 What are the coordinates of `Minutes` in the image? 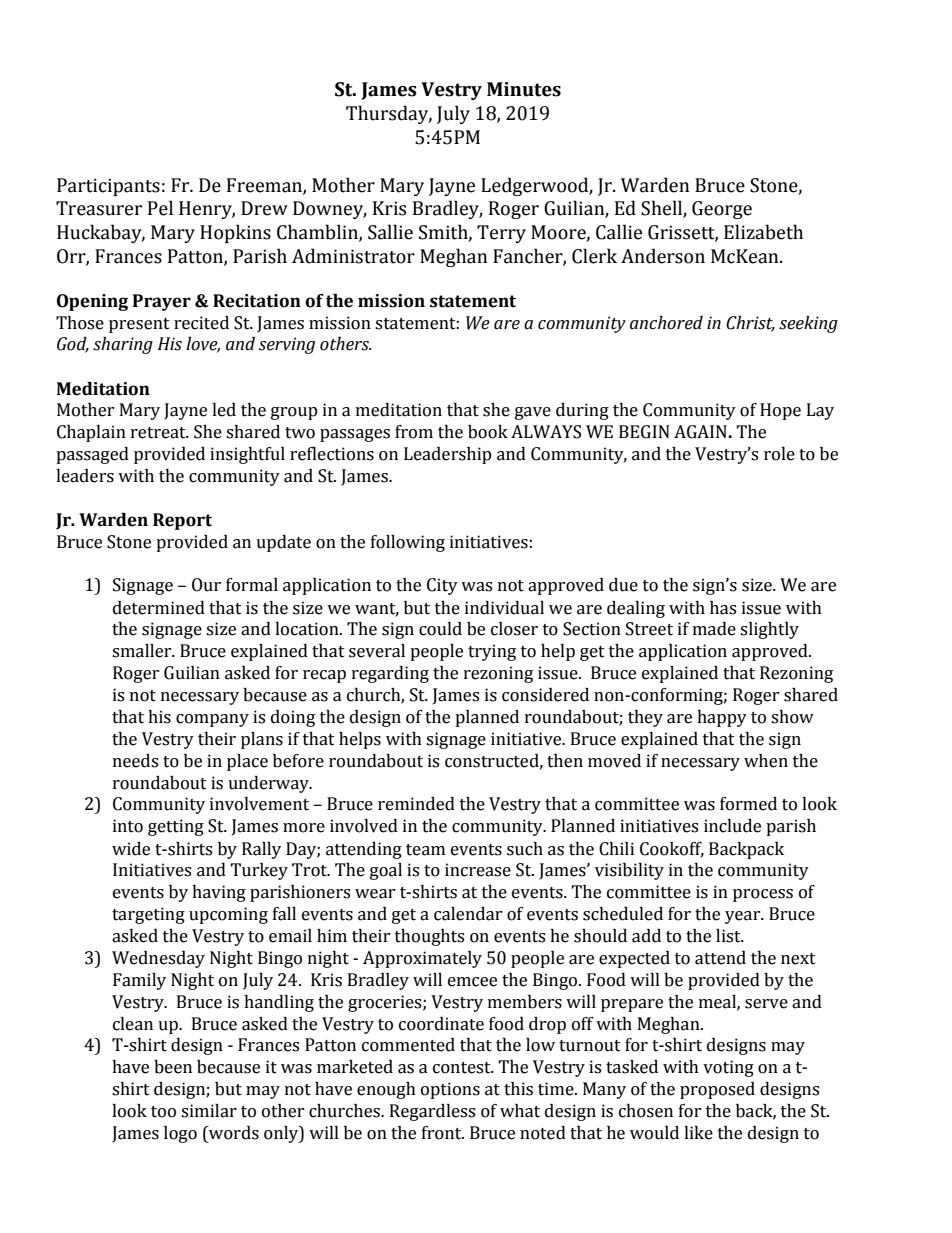 It's located at (524, 89).
